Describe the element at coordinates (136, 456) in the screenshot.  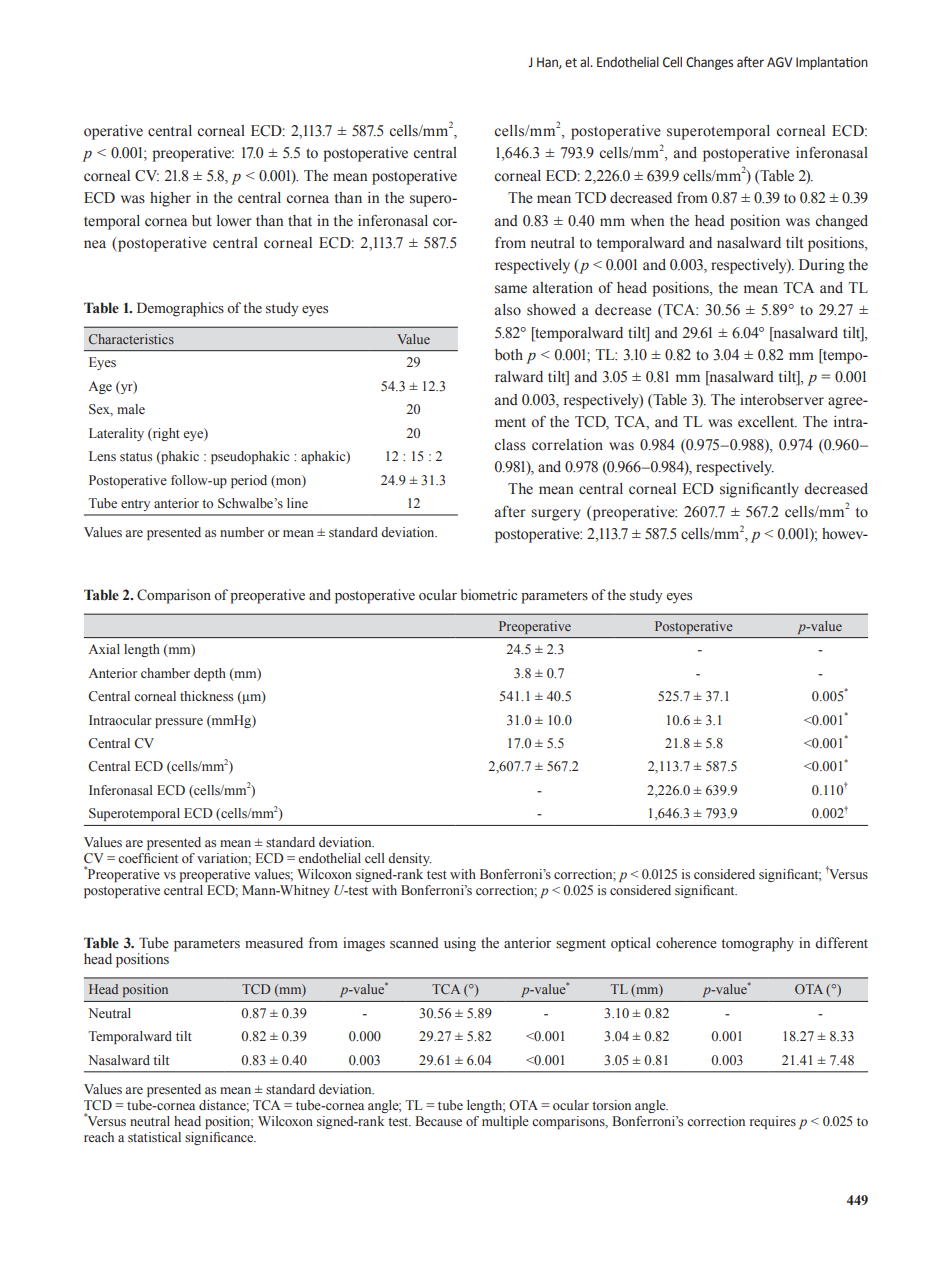
I see `status` at that location.
